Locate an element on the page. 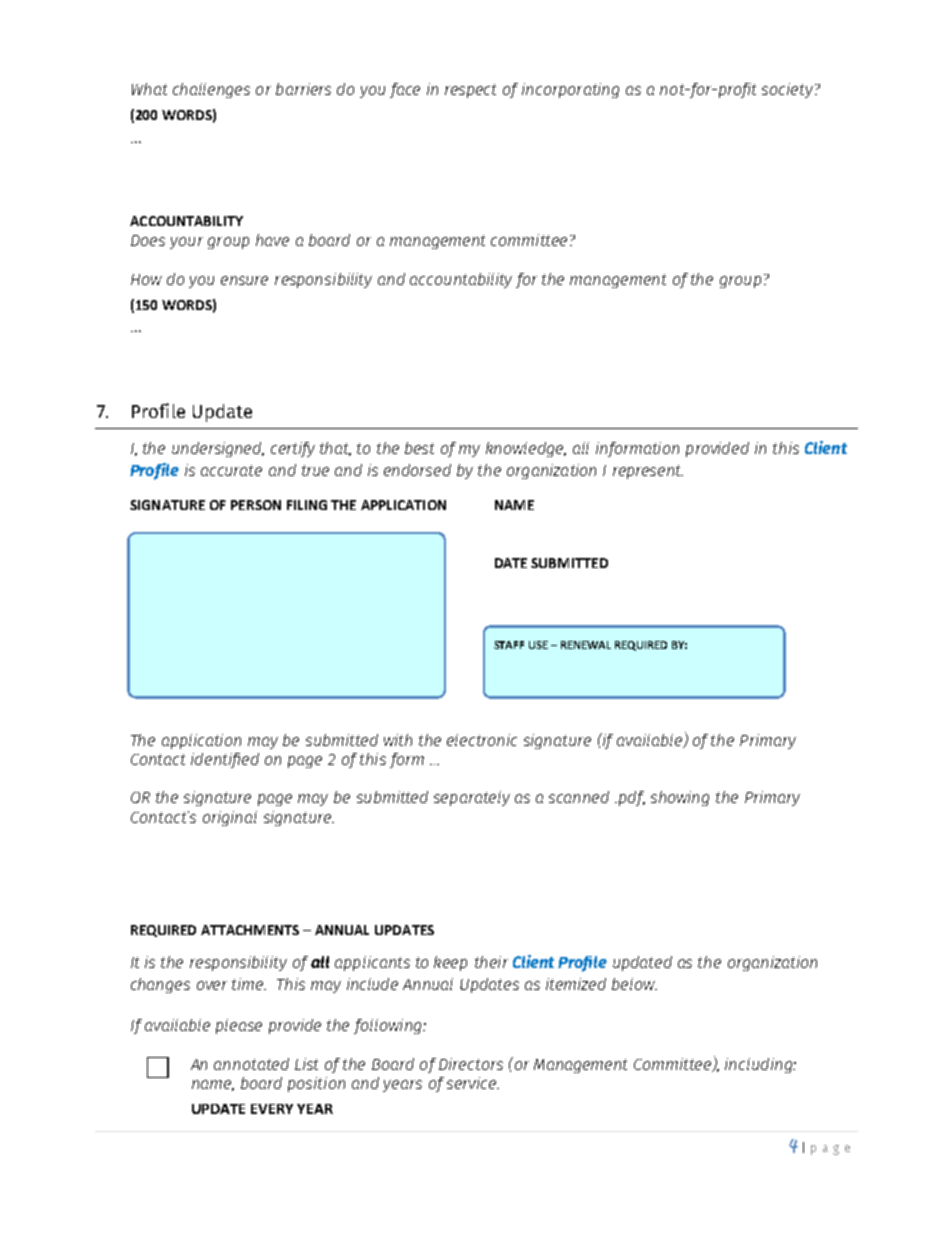 The height and width of the image is (1233, 952). original is located at coordinates (230, 818).
